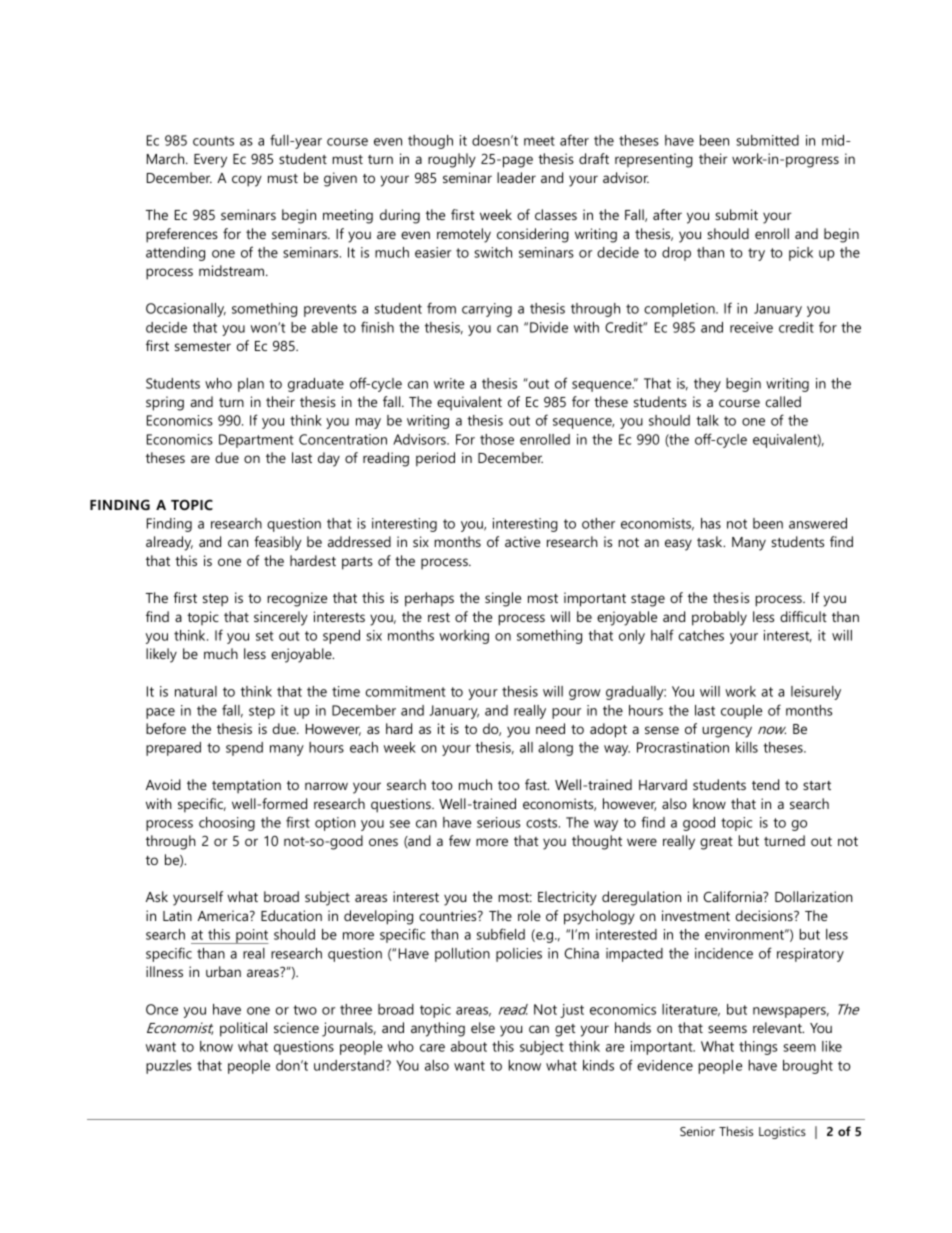  I want to click on plan, so click(251, 385).
